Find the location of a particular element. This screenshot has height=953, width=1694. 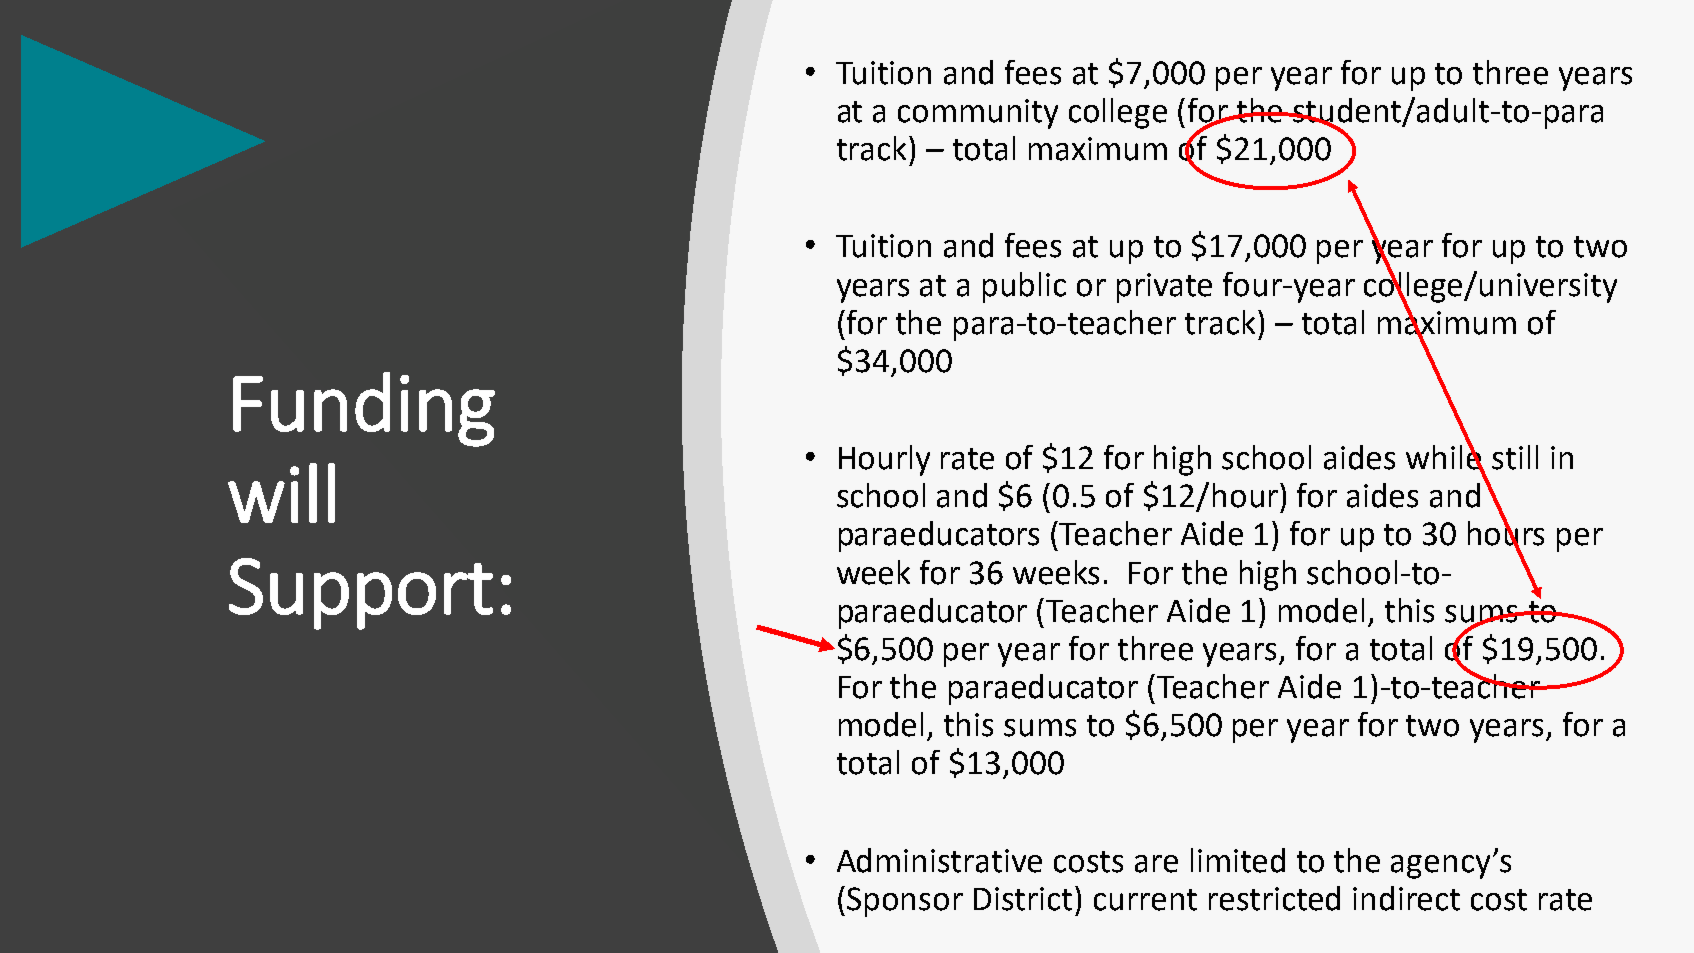

will is located at coordinates (281, 493).
